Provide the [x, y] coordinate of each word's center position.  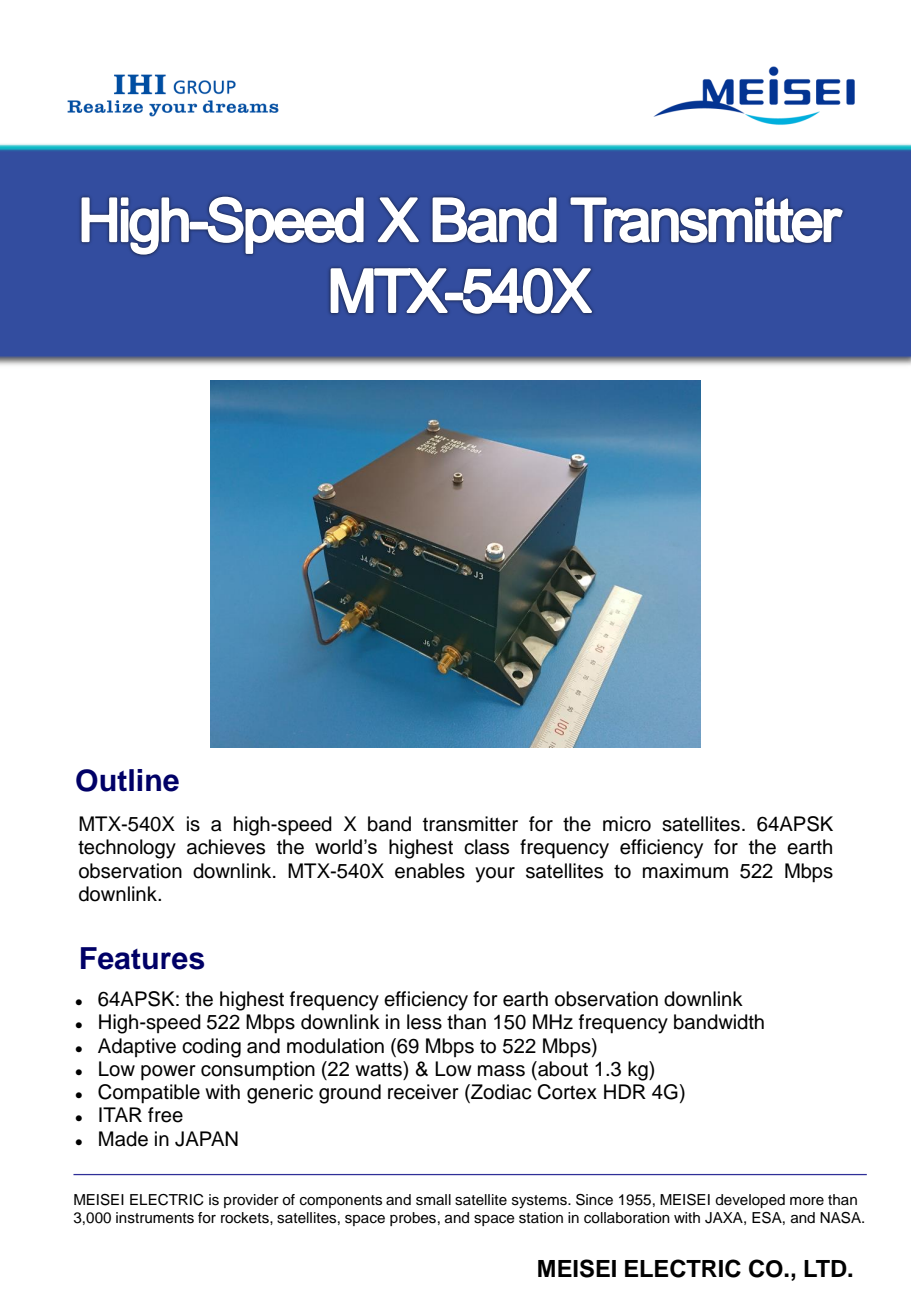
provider [251, 1201]
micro [627, 824]
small [433, 1200]
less [424, 1022]
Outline [127, 780]
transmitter [470, 824]
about [562, 1069]
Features [142, 958]
